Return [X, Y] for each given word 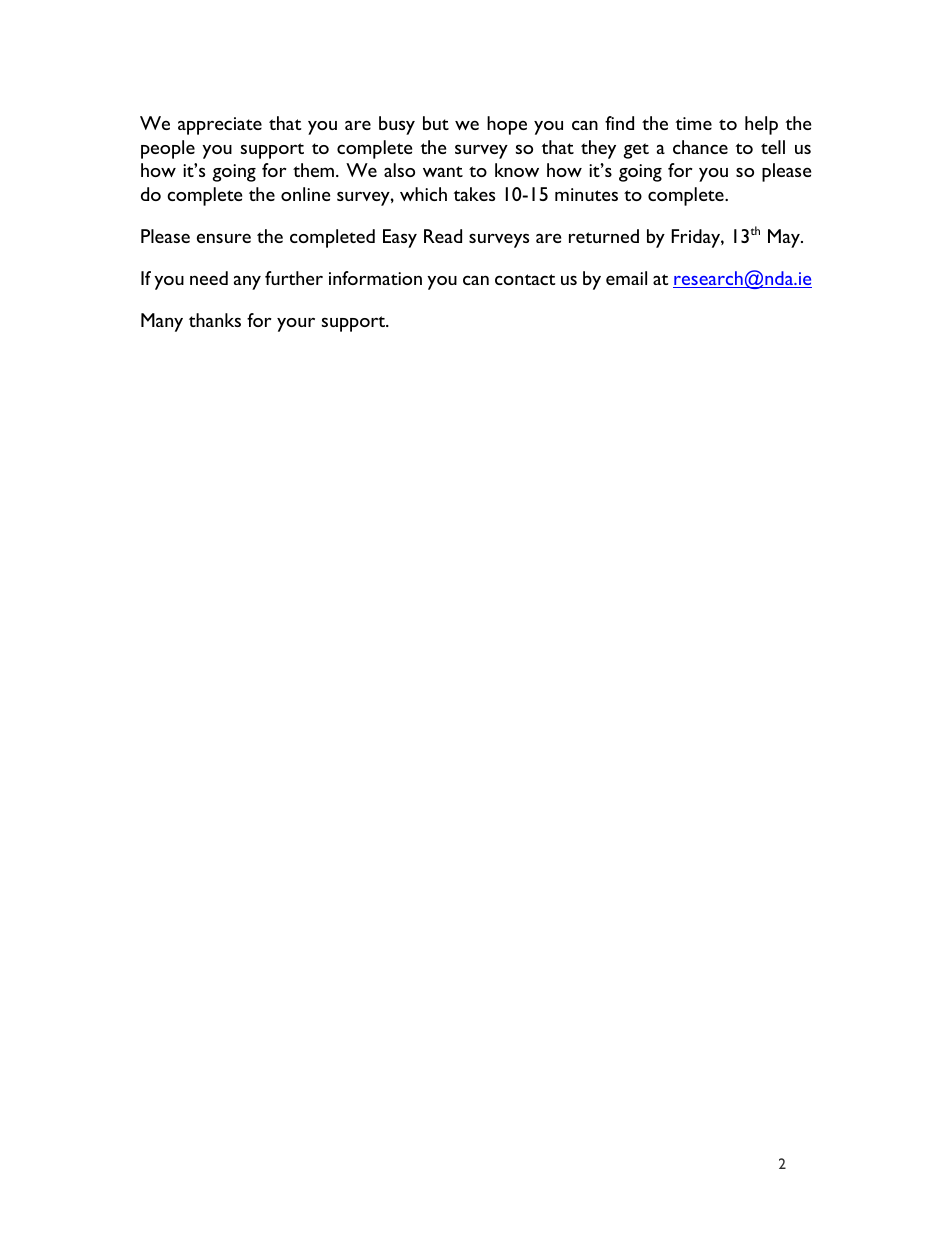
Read [443, 236]
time [693, 123]
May [785, 238]
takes [474, 194]
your [296, 325]
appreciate [220, 126]
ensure [224, 238]
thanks [215, 320]
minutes [586, 194]
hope [507, 125]
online [305, 194]
